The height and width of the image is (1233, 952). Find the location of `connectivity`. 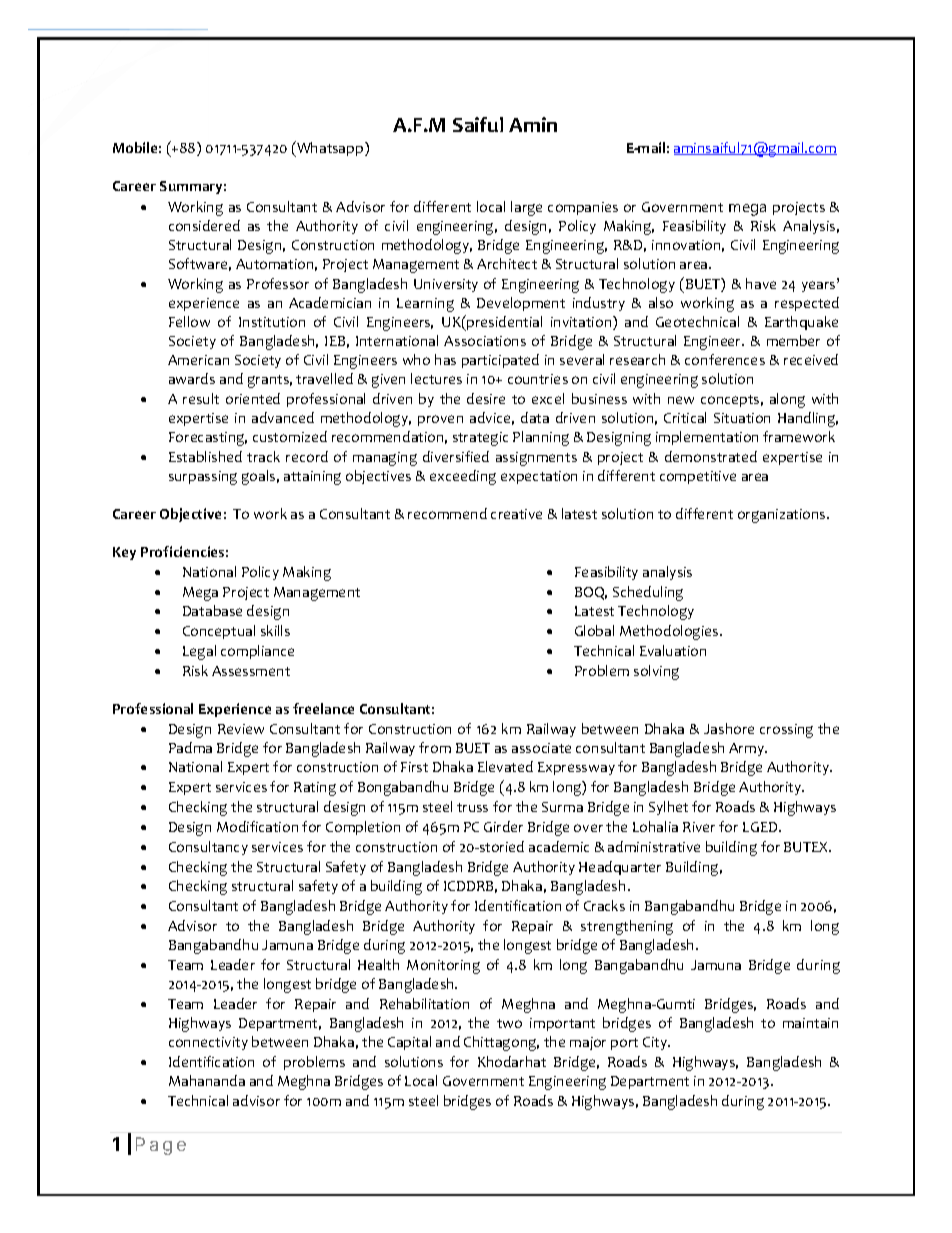

connectivity is located at coordinates (208, 1043).
